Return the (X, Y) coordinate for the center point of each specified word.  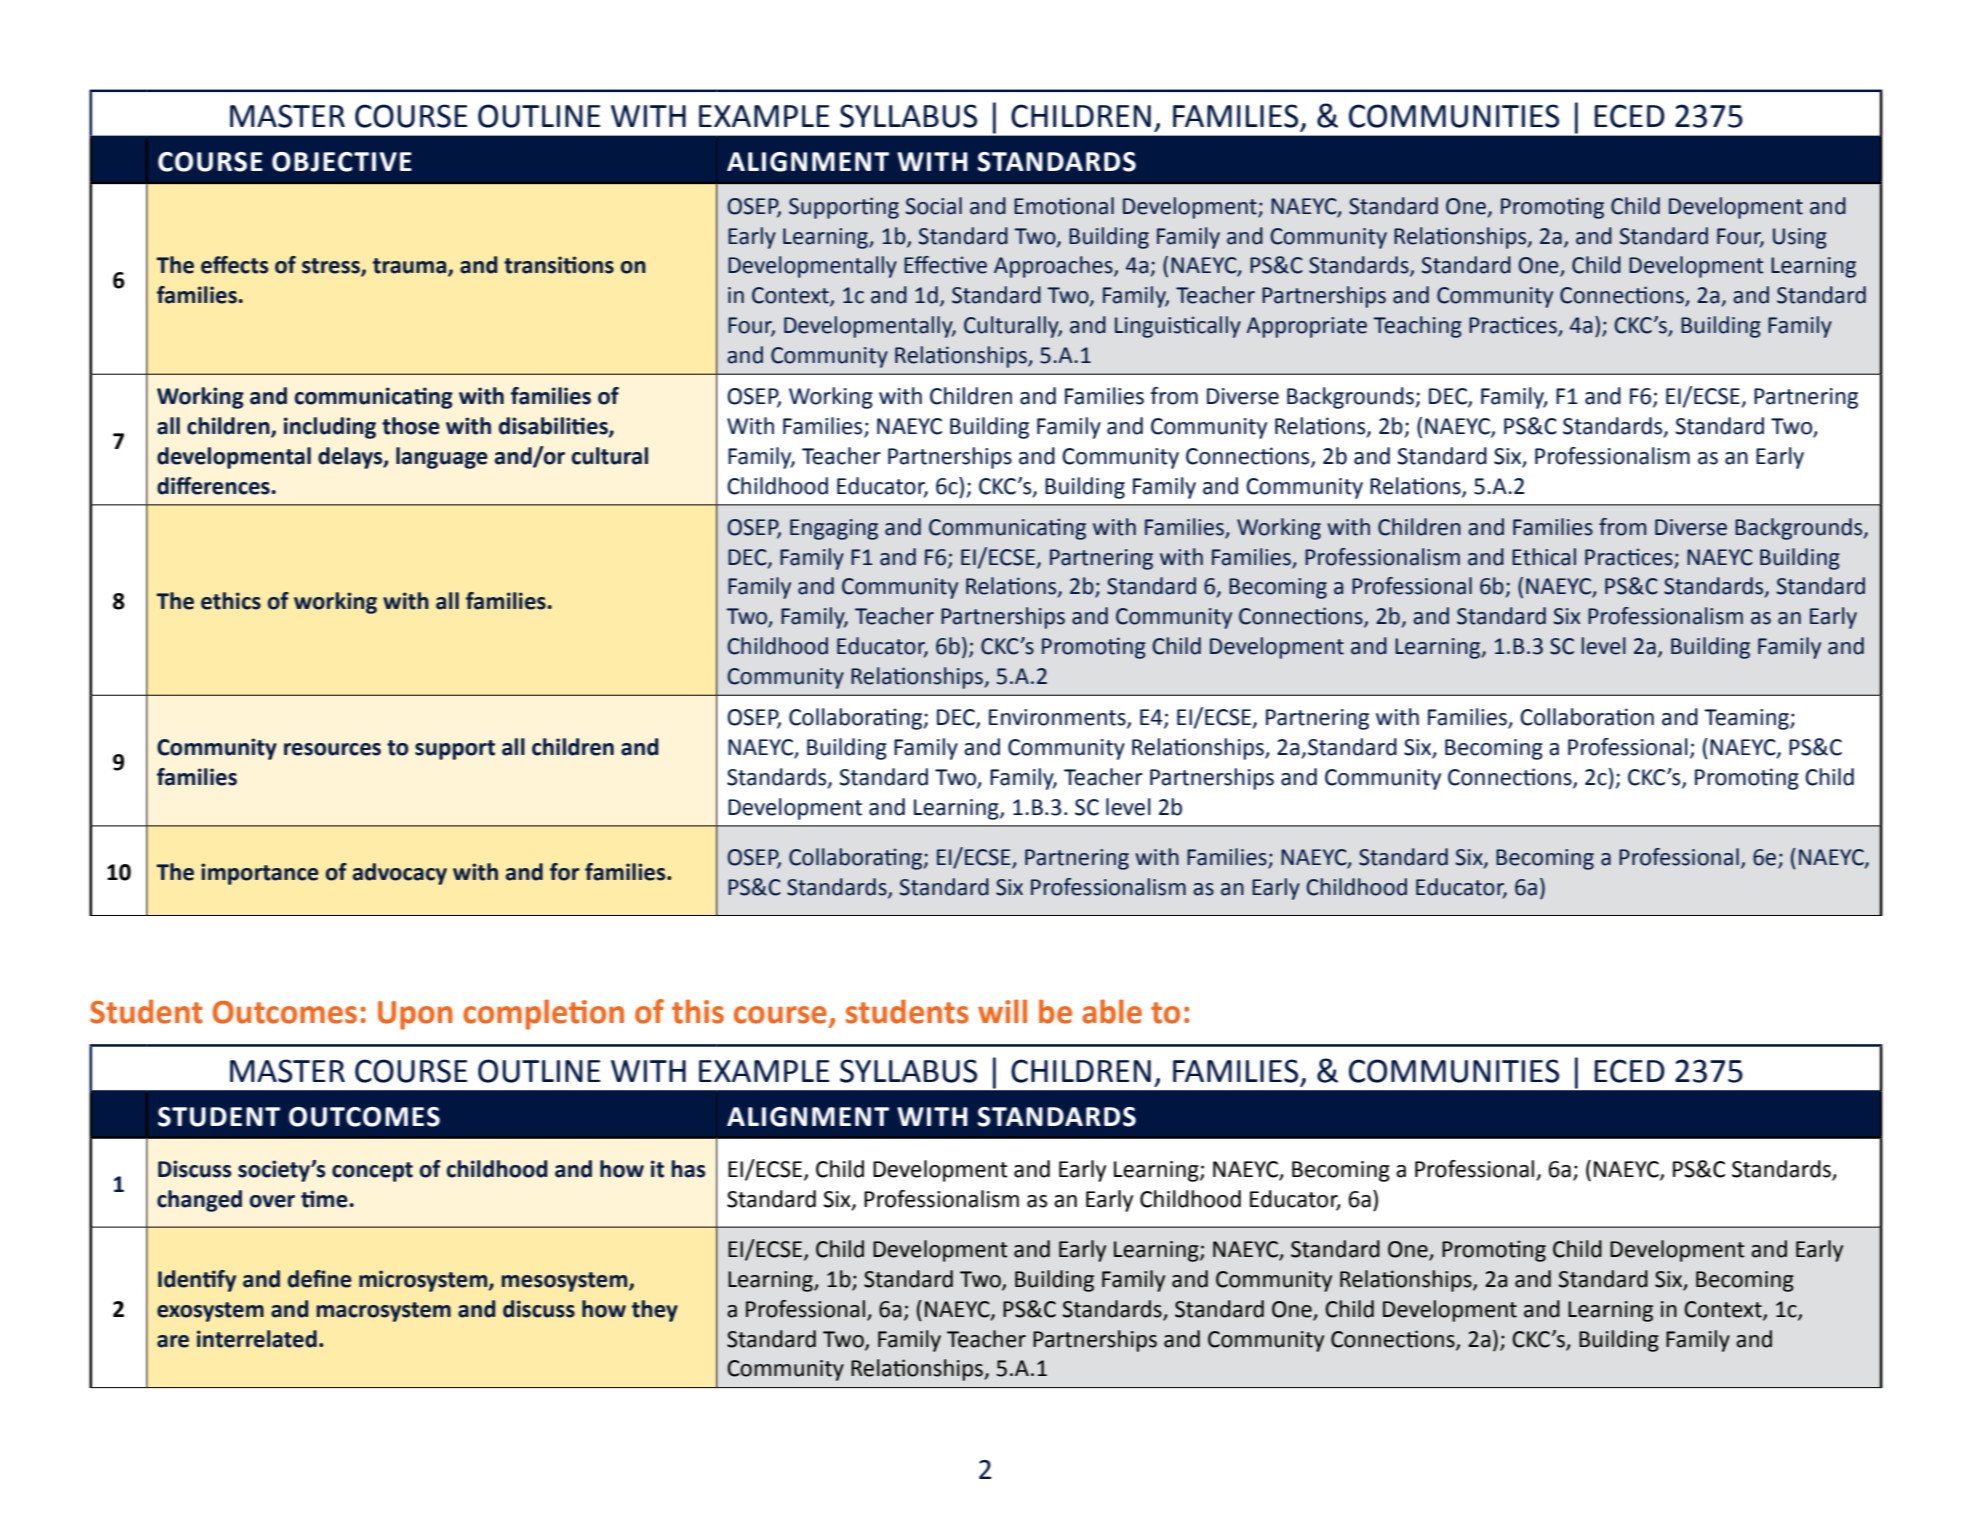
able (1112, 1011)
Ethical (1544, 557)
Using (1800, 238)
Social (934, 206)
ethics (231, 601)
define (320, 1279)
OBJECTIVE (342, 162)
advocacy (400, 874)
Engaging (834, 529)
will (1002, 1011)
